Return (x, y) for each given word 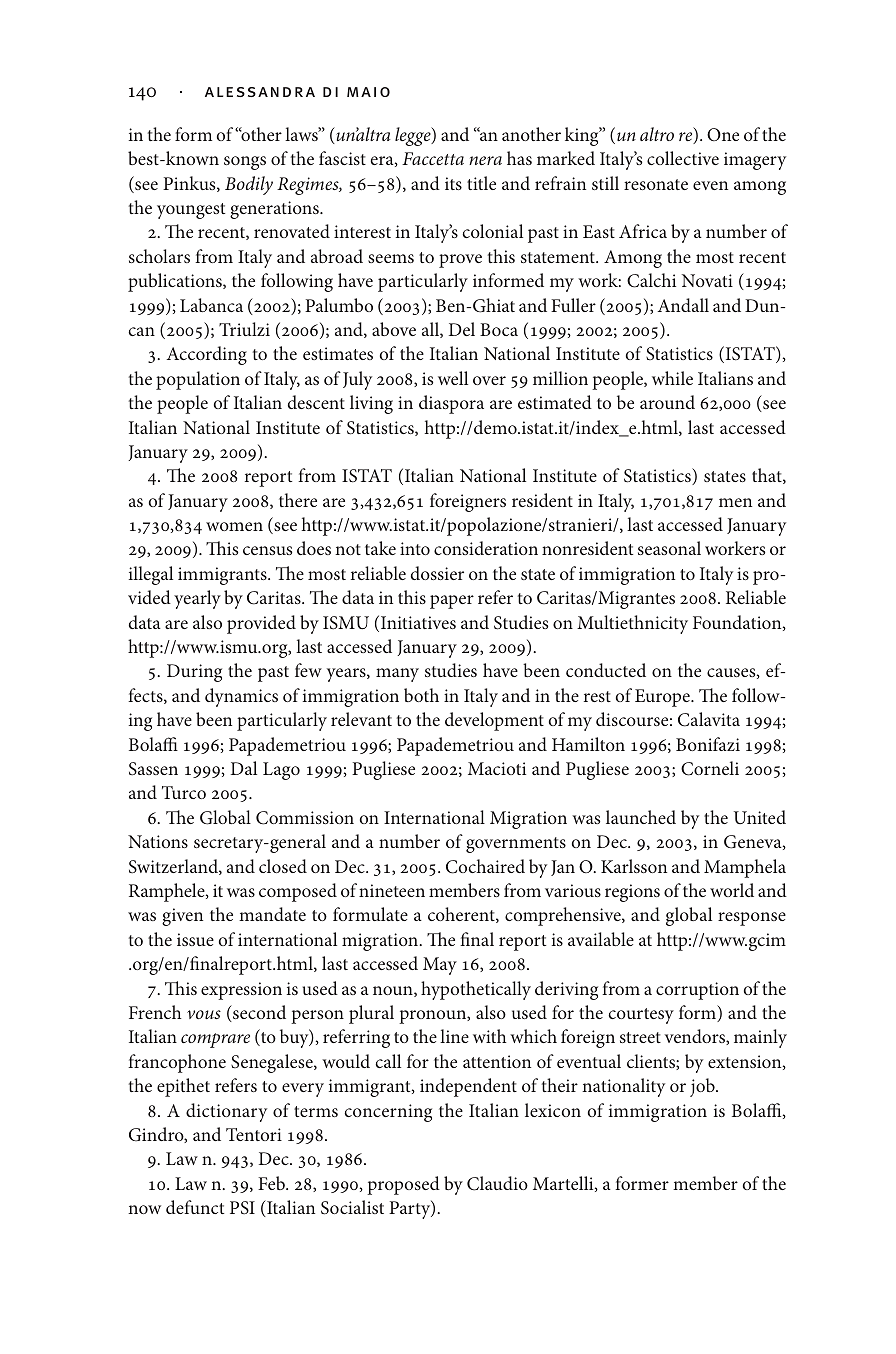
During (194, 673)
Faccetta (433, 158)
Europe (663, 698)
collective (683, 158)
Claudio (497, 1183)
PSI (242, 1208)
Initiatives (418, 622)
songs (245, 163)
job (703, 1087)
